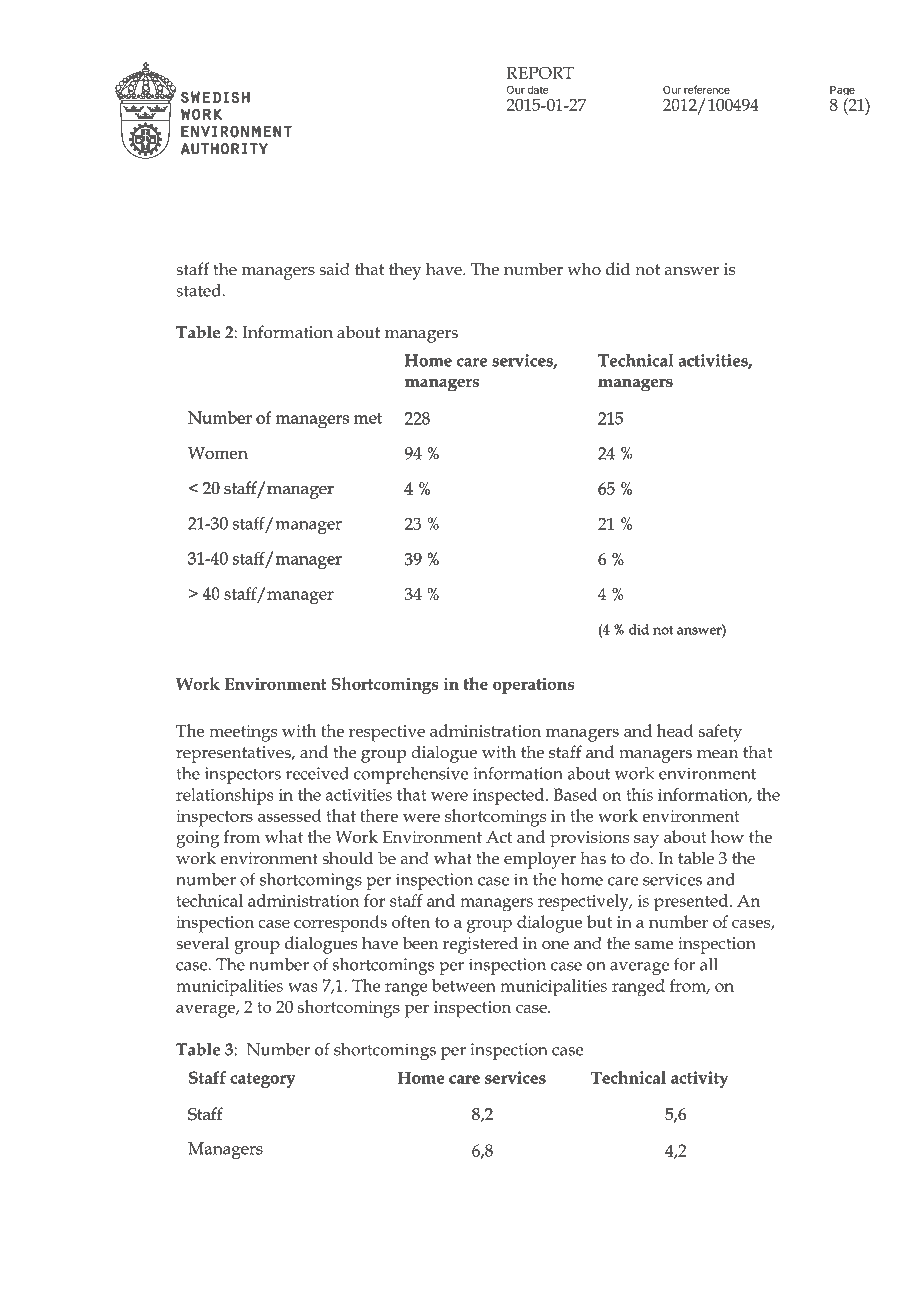  Describe the element at coordinates (533, 685) in the screenshot. I see `operations` at that location.
